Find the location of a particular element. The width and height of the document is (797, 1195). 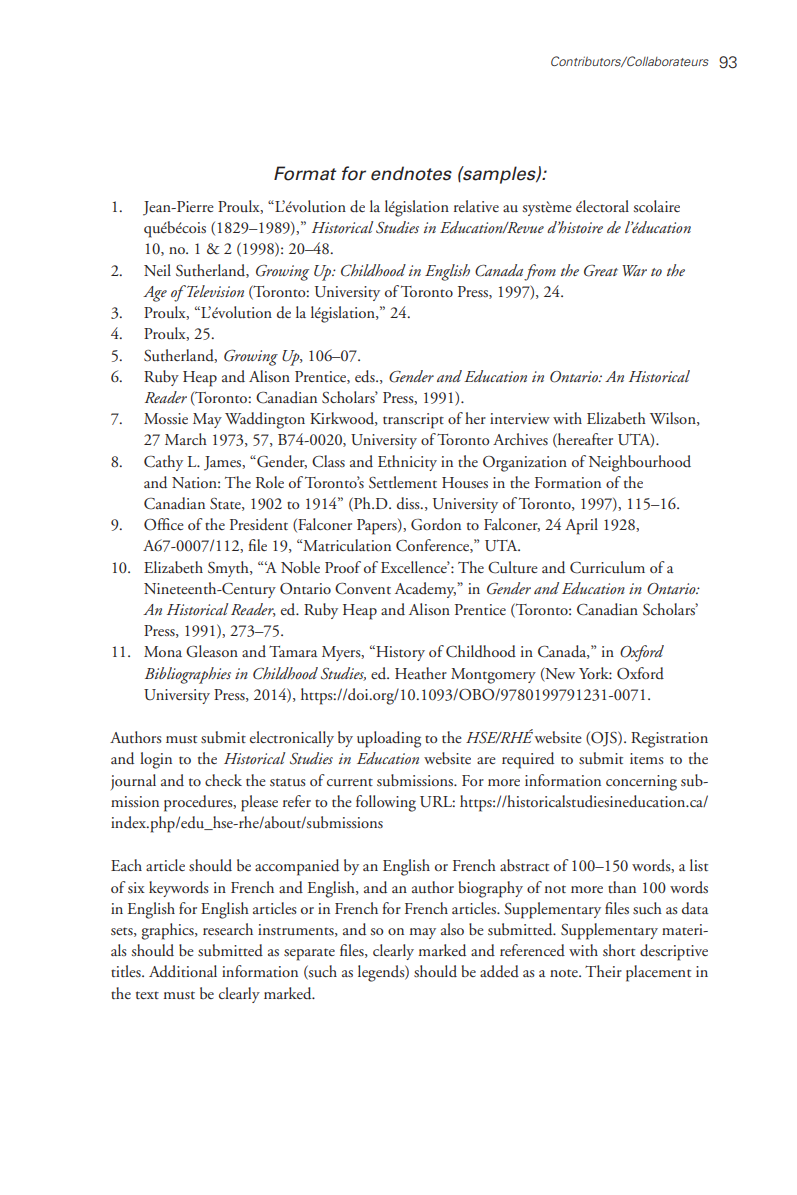

Registration is located at coordinates (669, 740).
